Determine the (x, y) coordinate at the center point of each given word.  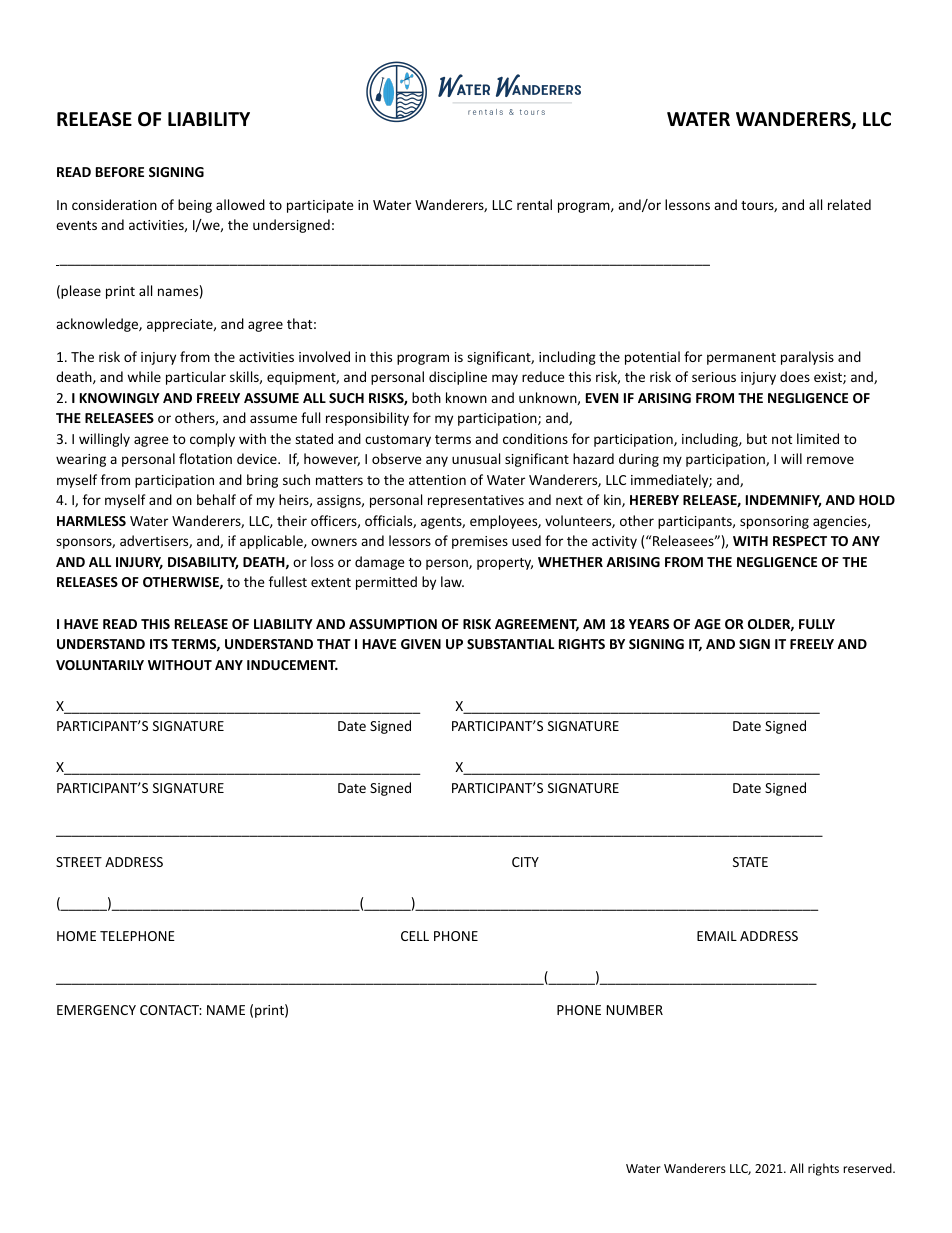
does (795, 376)
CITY (525, 862)
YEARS (649, 624)
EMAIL (717, 936)
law (452, 581)
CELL (415, 936)
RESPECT (800, 541)
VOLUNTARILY (100, 665)
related (849, 204)
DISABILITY (203, 563)
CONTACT (171, 1010)
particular (196, 378)
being (195, 206)
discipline (458, 378)
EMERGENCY (96, 1010)
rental (534, 204)
